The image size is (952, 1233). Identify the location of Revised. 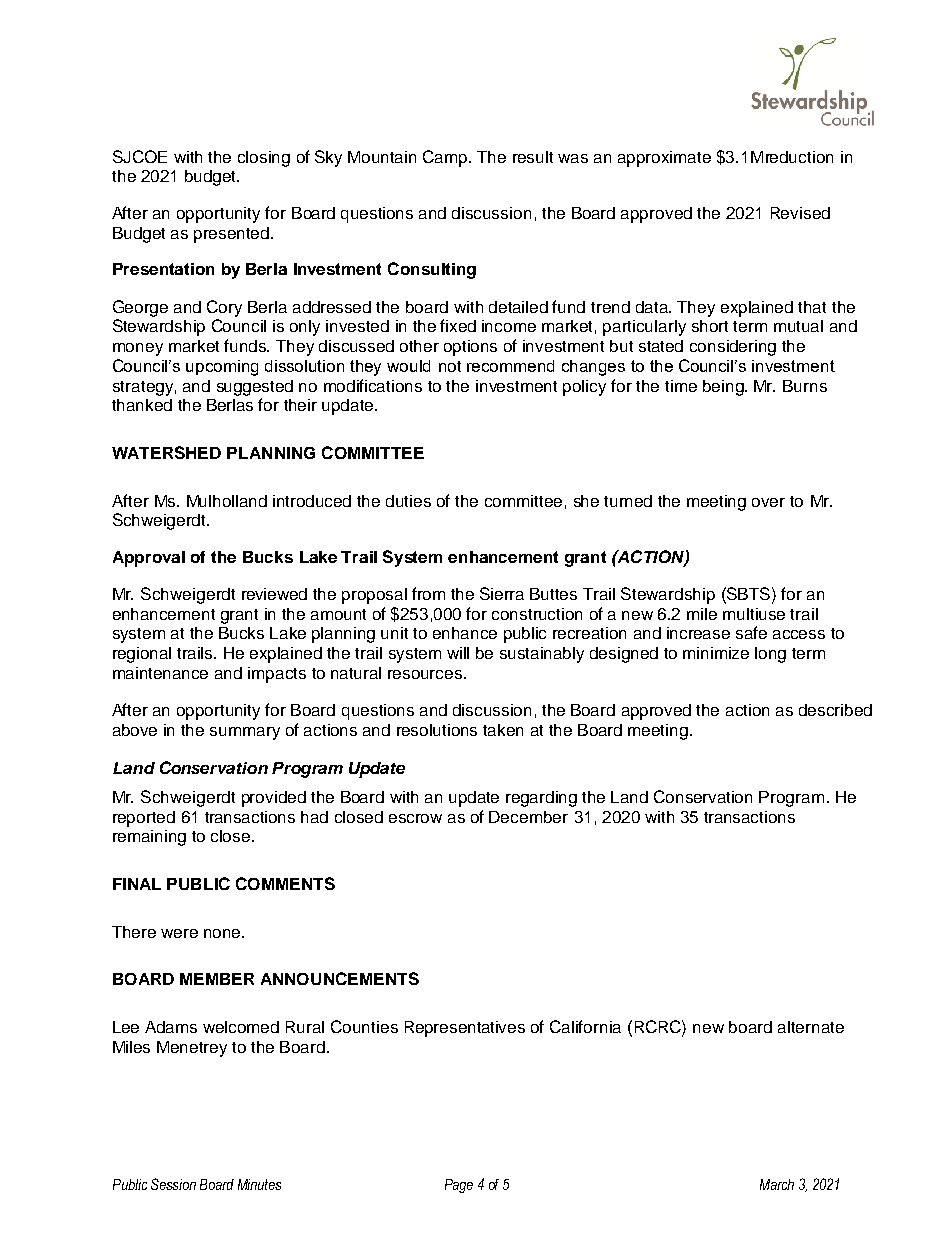
(800, 213).
